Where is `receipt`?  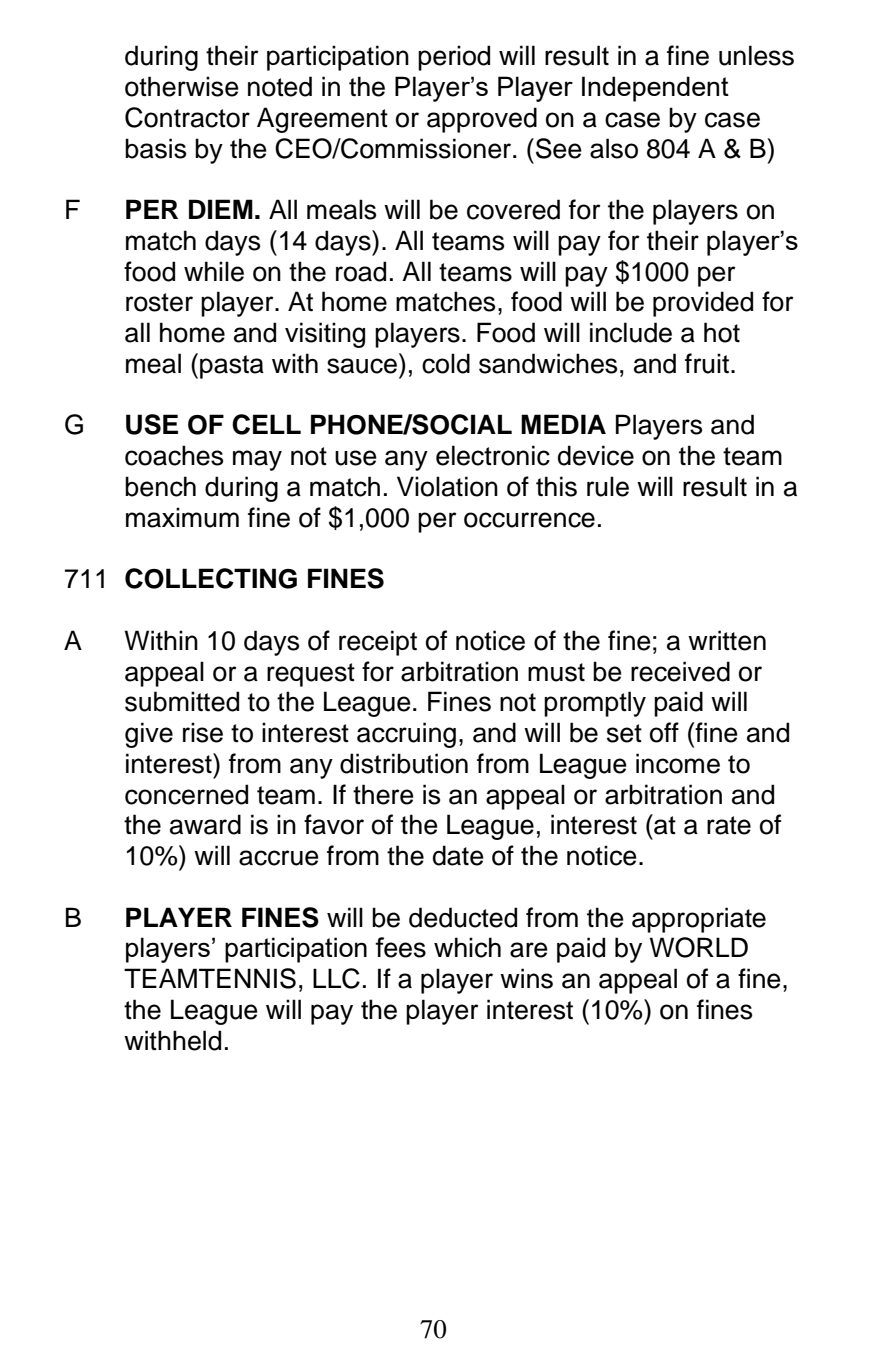
receipt is located at coordinates (378, 643).
